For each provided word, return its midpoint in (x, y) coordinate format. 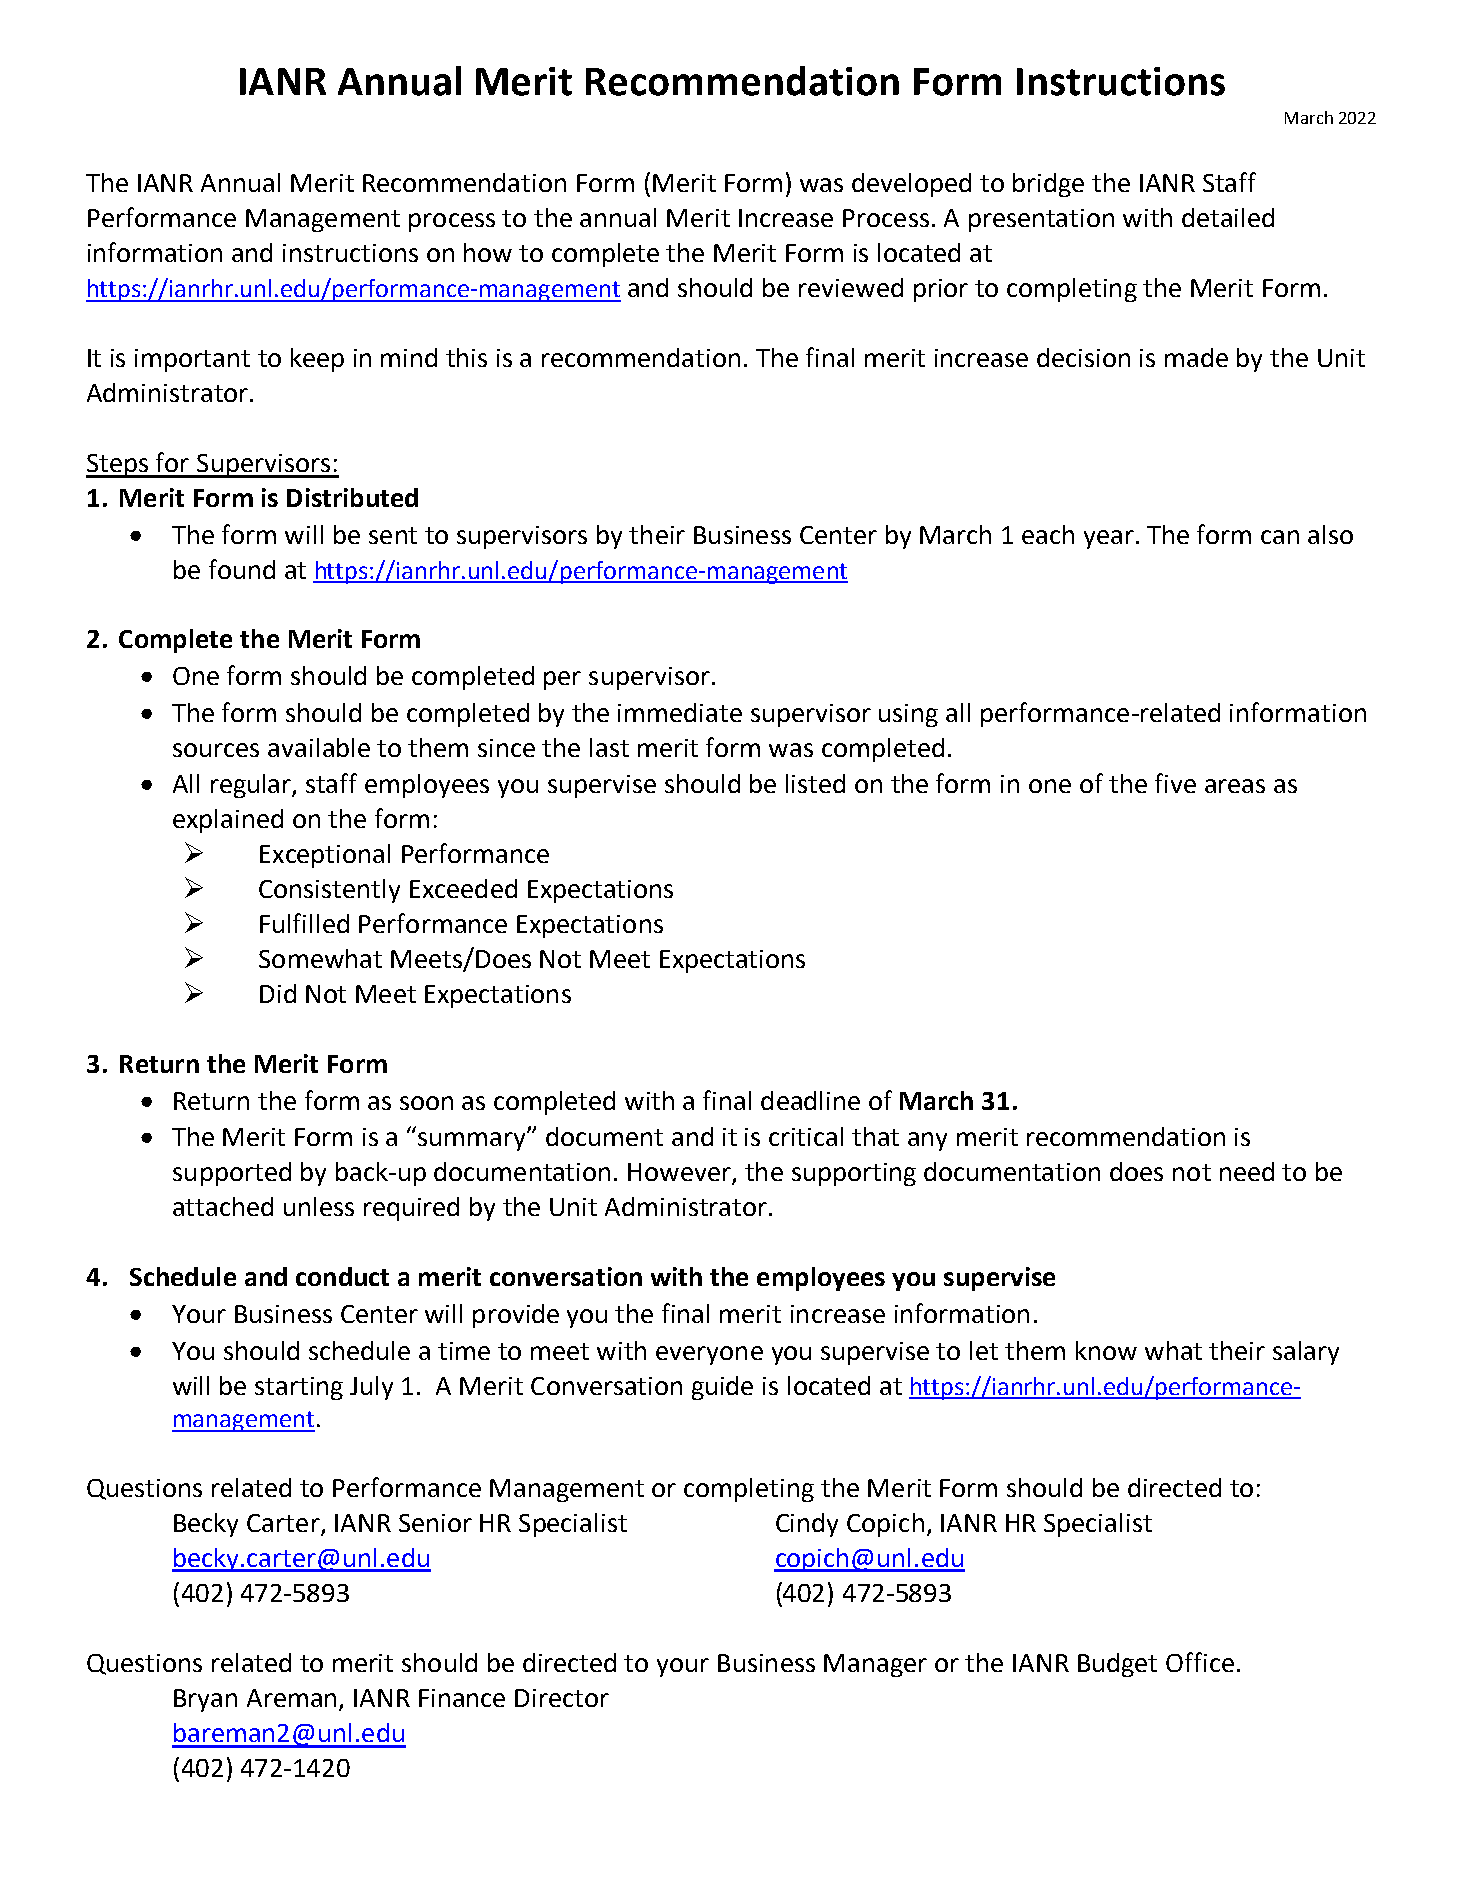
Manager (875, 1665)
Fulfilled (304, 923)
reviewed (851, 287)
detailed (1228, 217)
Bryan (205, 1700)
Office (1200, 1662)
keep (317, 360)
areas (1235, 786)
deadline (810, 1100)
